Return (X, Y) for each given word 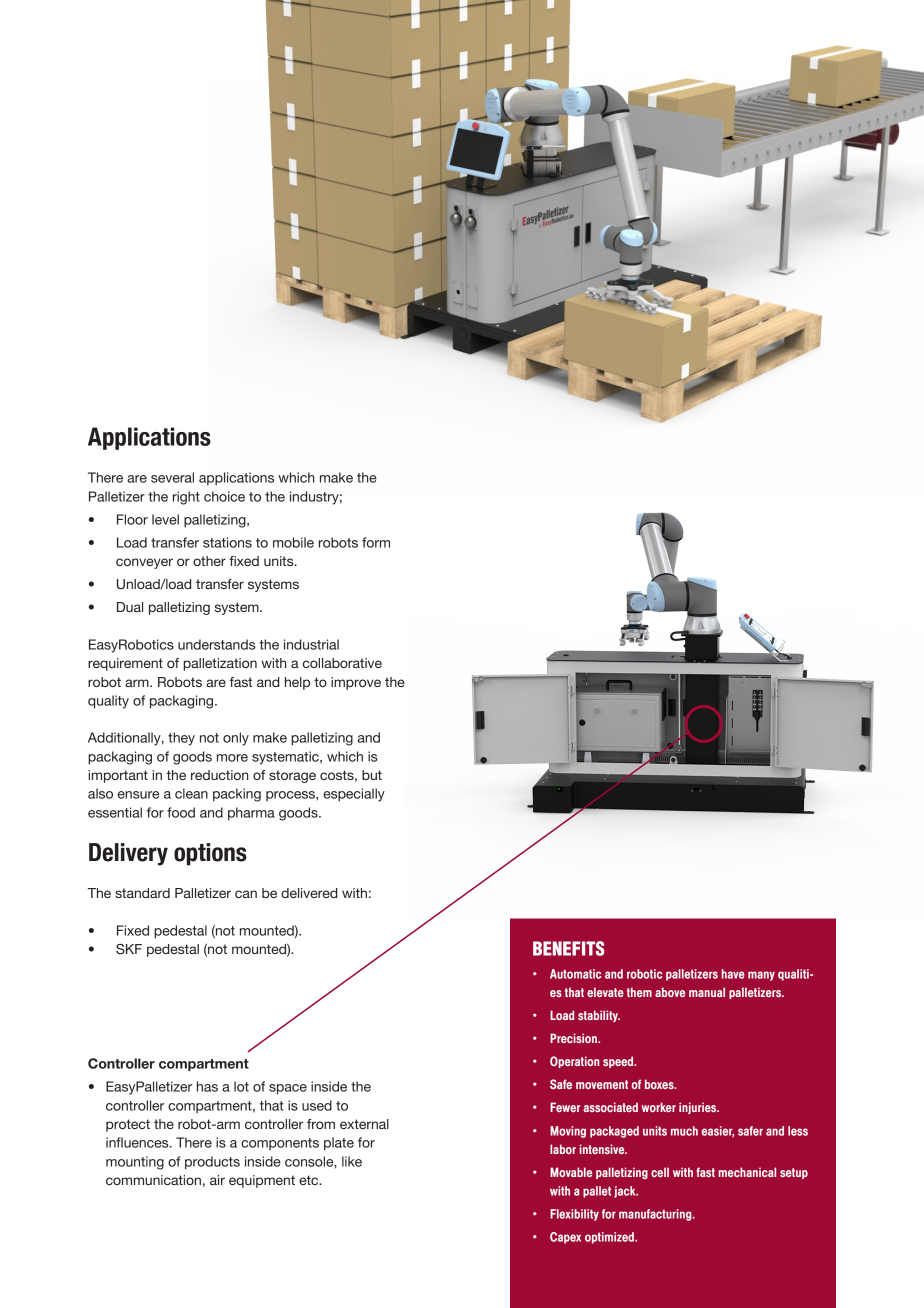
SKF (129, 949)
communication (153, 1180)
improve (356, 683)
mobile (293, 542)
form (376, 542)
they (181, 739)
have (733, 974)
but (372, 775)
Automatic (576, 974)
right (186, 498)
